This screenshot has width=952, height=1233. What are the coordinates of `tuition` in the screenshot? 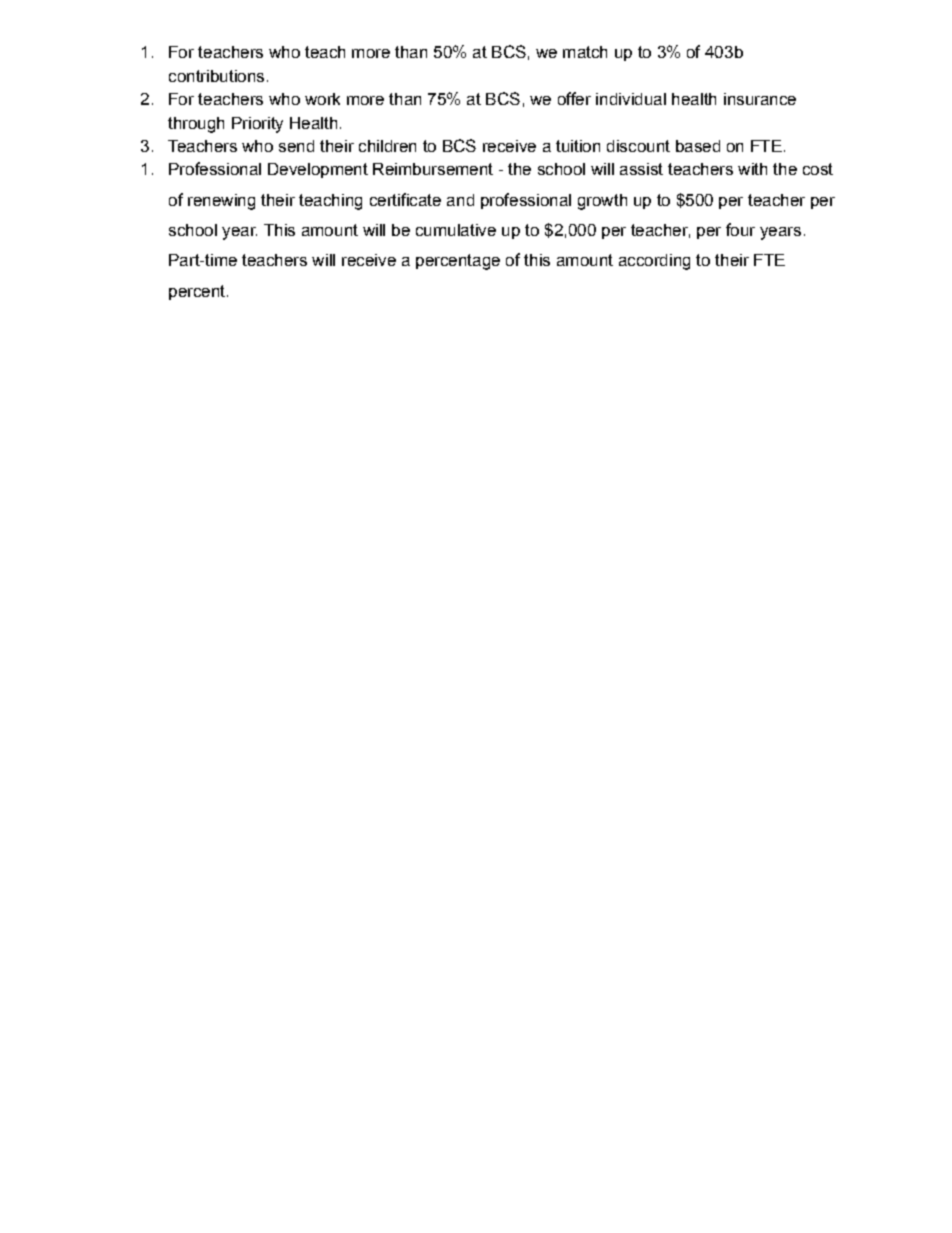 It's located at (578, 146).
